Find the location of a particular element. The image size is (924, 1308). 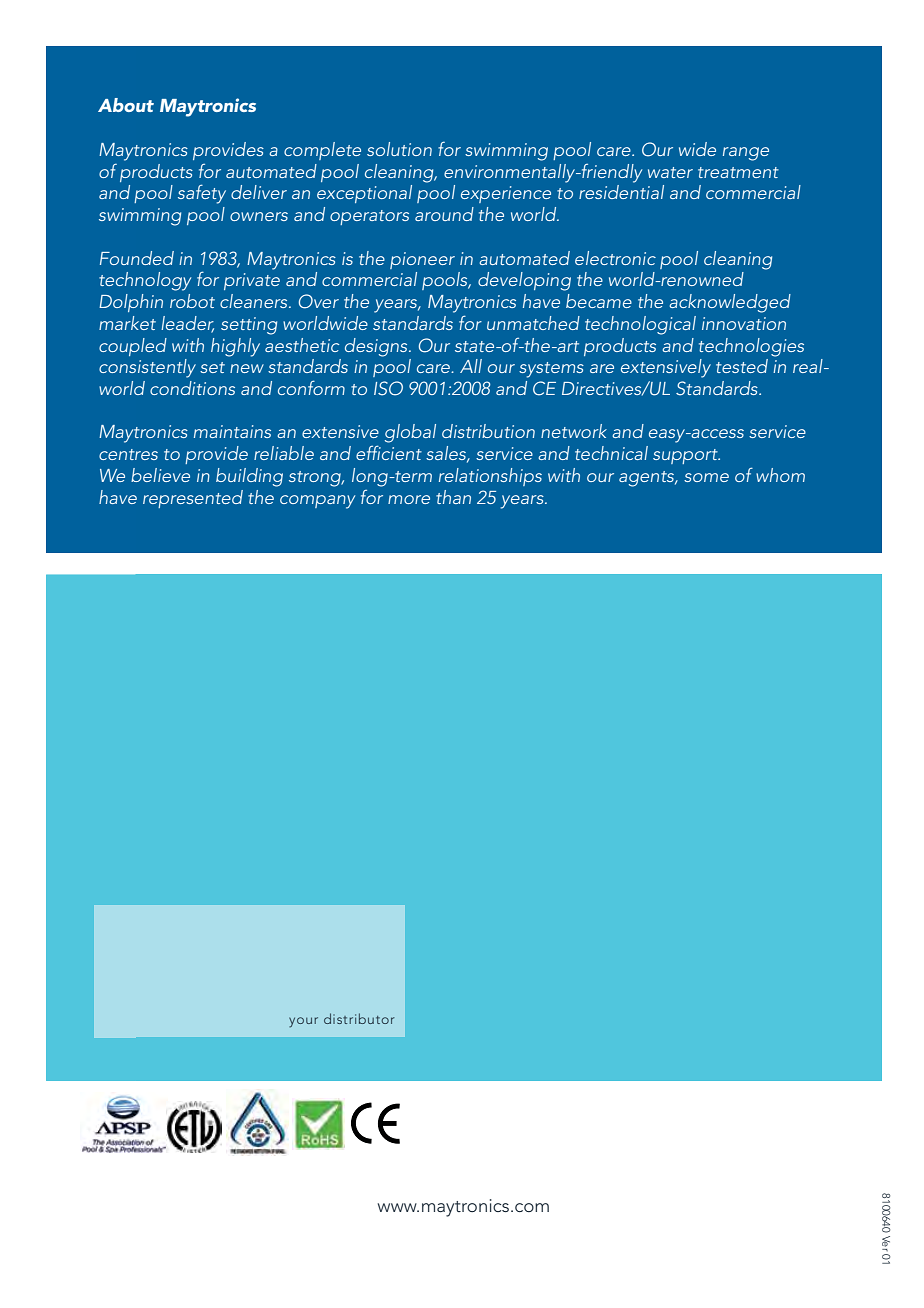

highly is located at coordinates (235, 347).
